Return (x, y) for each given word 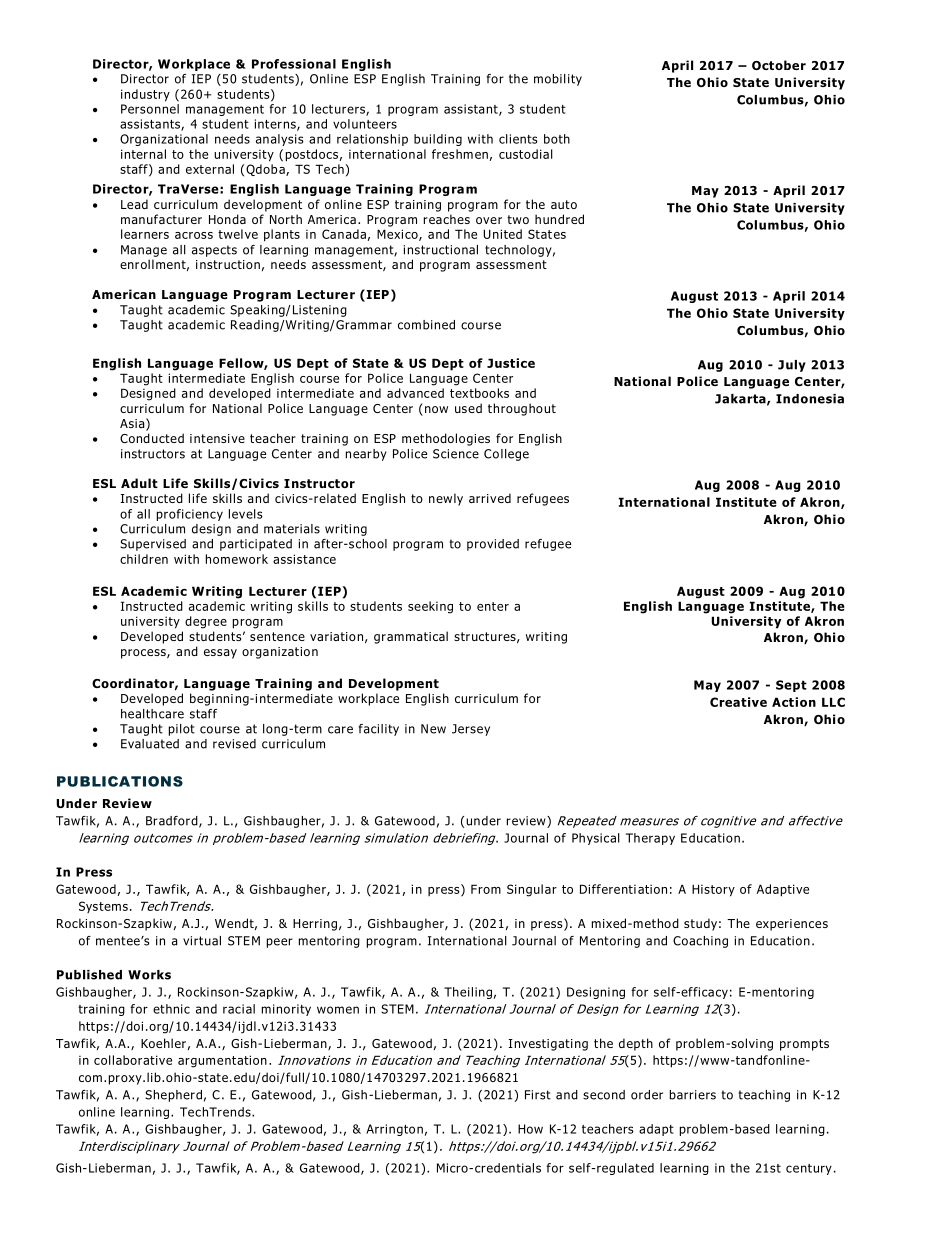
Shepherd (173, 1096)
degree (206, 622)
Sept (791, 686)
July (792, 366)
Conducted (152, 438)
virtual (202, 941)
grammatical (411, 637)
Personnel (150, 109)
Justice (511, 363)
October (779, 65)
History (713, 890)
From (486, 889)
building (438, 140)
